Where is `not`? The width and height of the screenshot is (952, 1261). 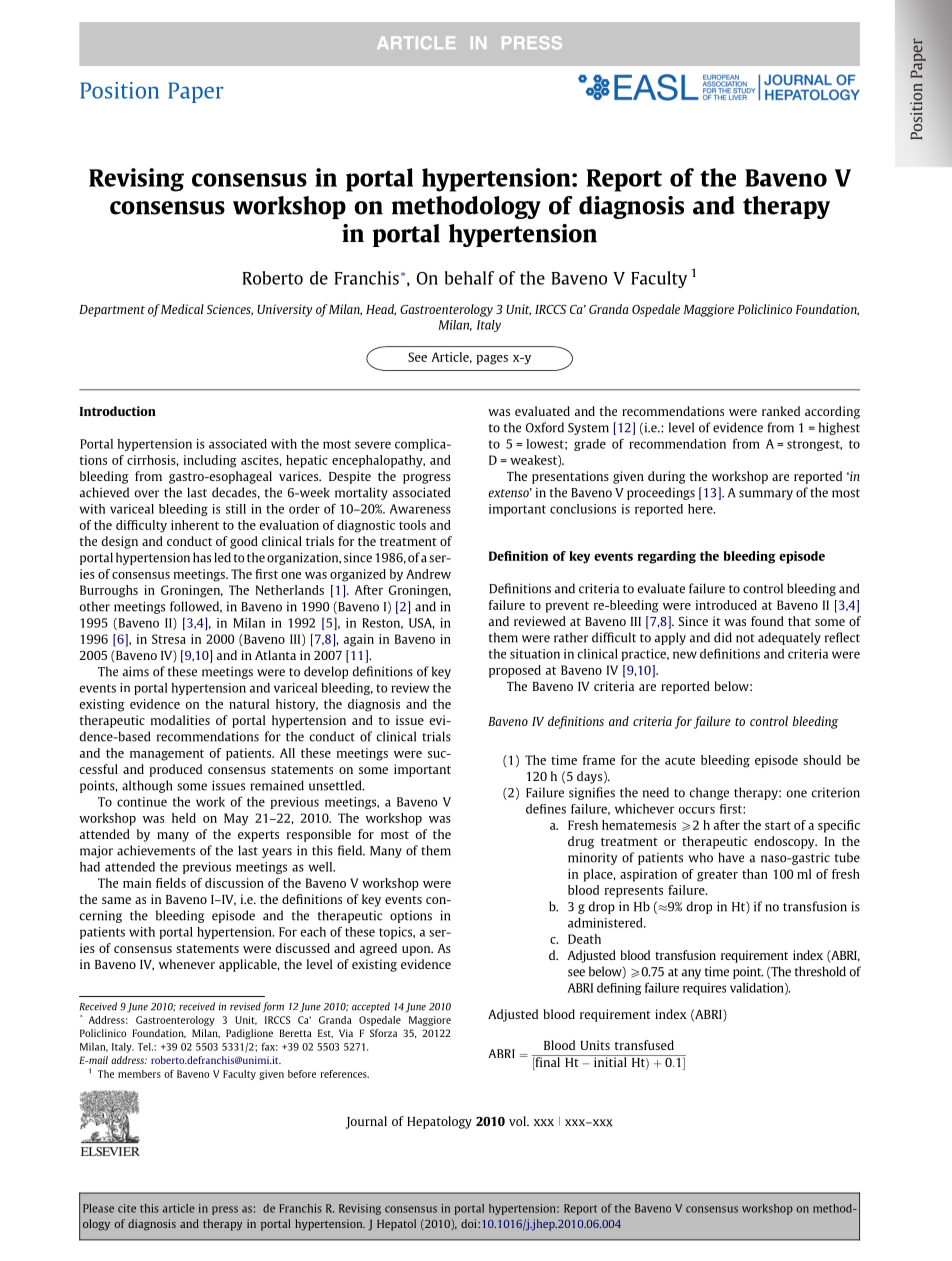 not is located at coordinates (745, 638).
